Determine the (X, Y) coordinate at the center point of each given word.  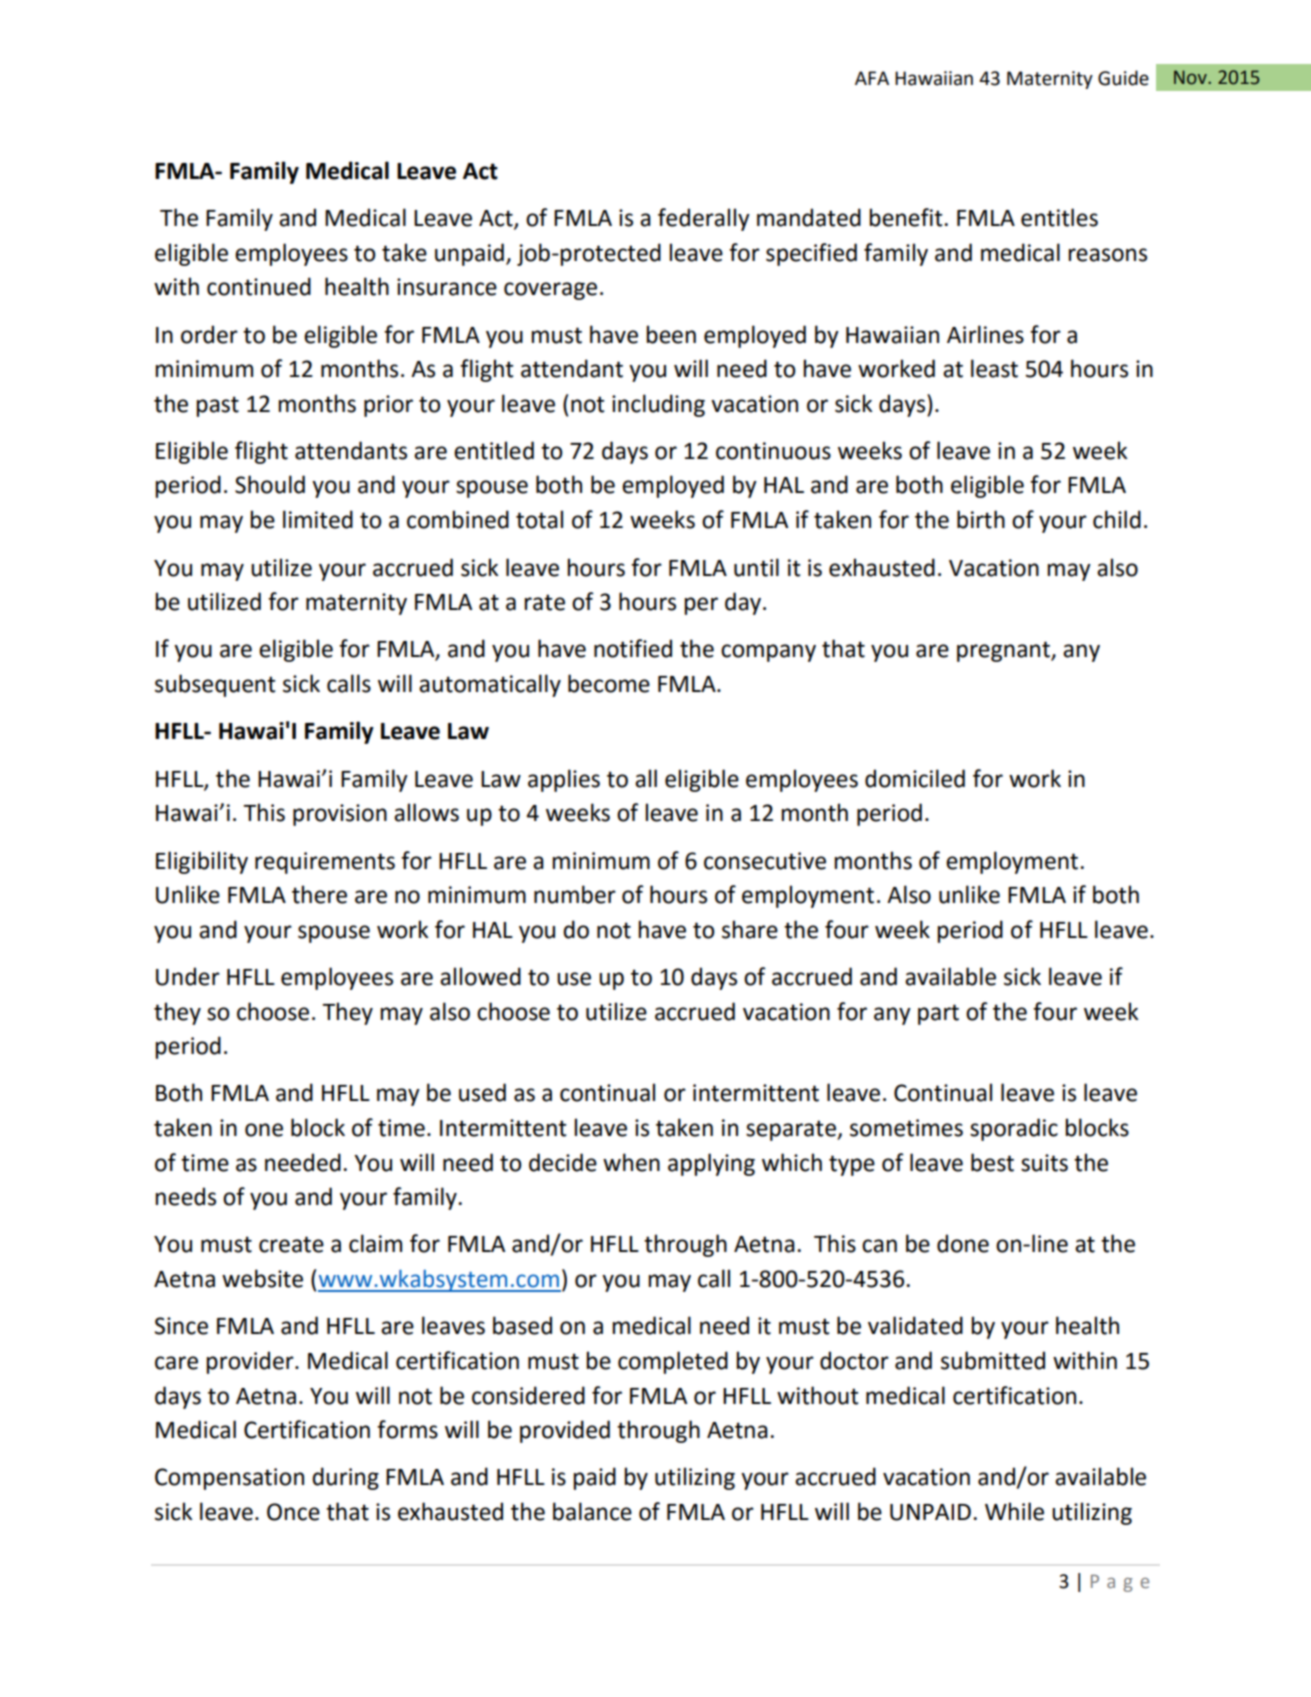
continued (259, 286)
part (938, 1014)
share (750, 929)
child (1117, 519)
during (345, 1478)
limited (318, 519)
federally (704, 219)
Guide (1123, 78)
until (756, 567)
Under (188, 976)
